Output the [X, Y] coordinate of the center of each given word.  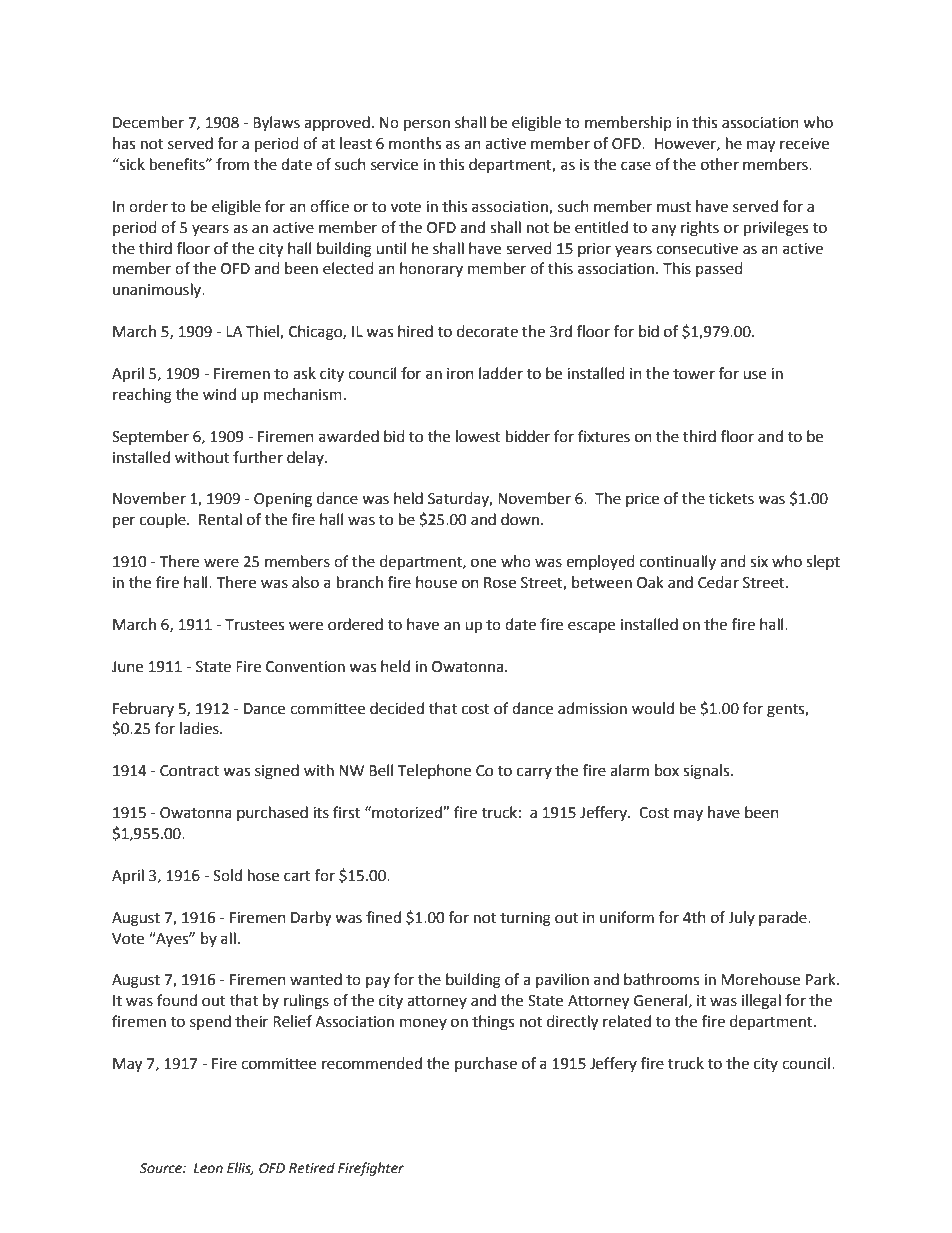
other [720, 164]
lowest [478, 436]
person [427, 125]
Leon [208, 1168]
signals [707, 772]
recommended [372, 1063]
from [232, 164]
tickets [731, 498]
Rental [220, 519]
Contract [190, 771]
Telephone [434, 771]
